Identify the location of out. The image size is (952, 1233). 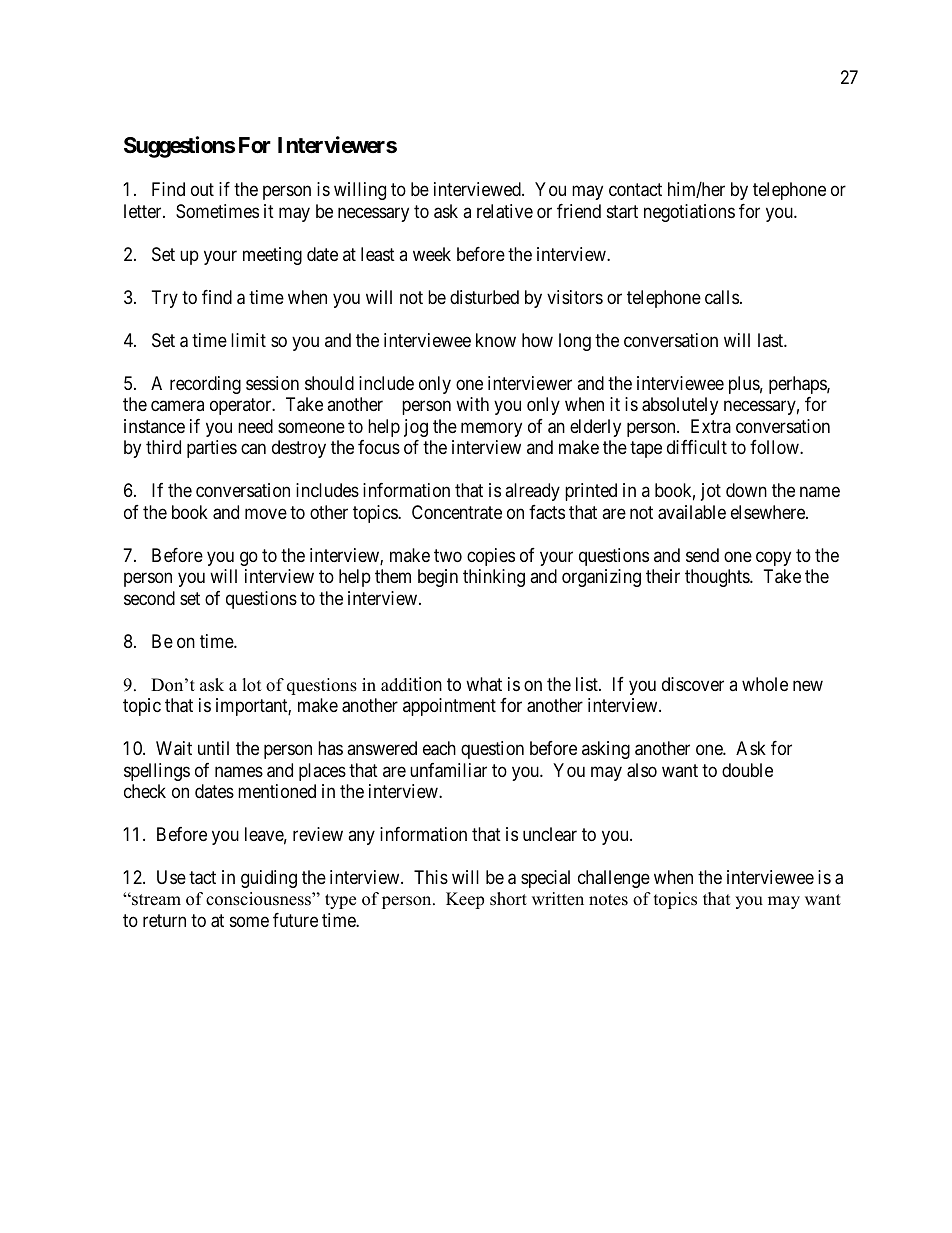
(202, 190).
